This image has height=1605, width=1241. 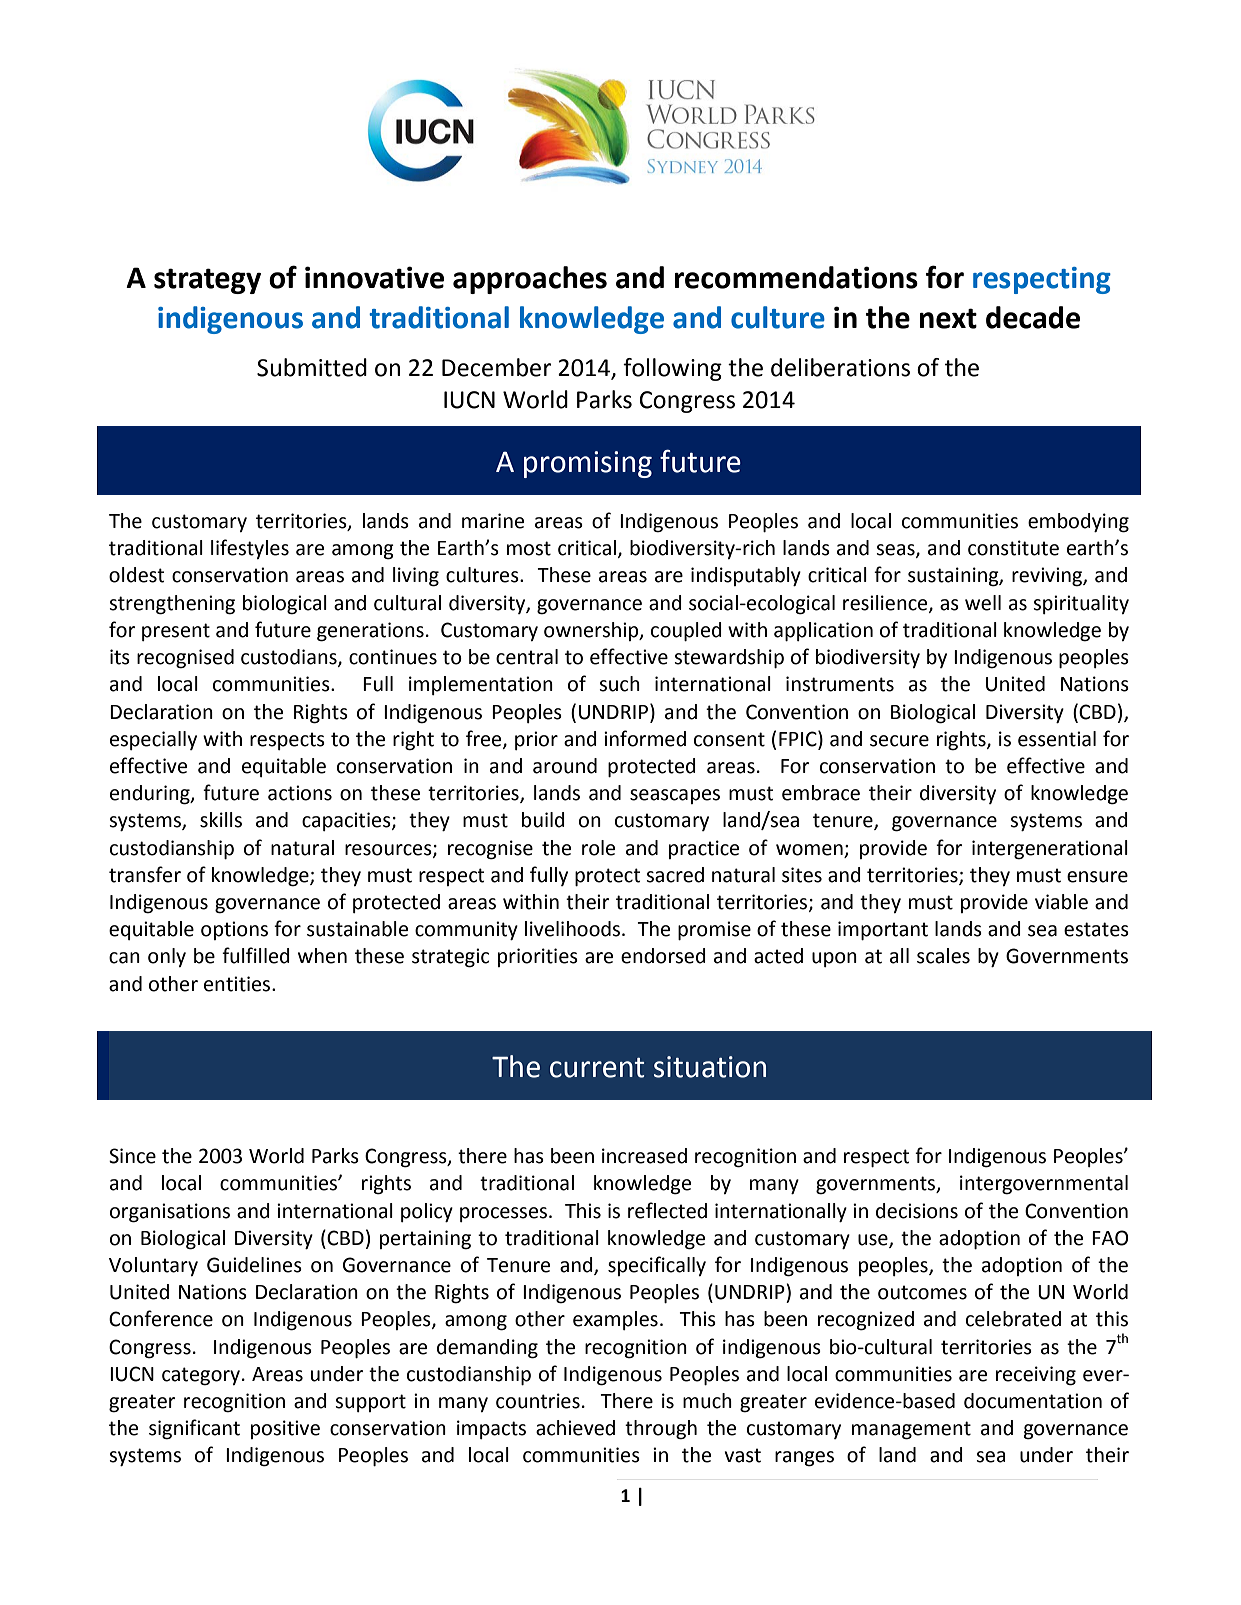 What do you see at coordinates (194, 1429) in the image?
I see `significant` at bounding box center [194, 1429].
